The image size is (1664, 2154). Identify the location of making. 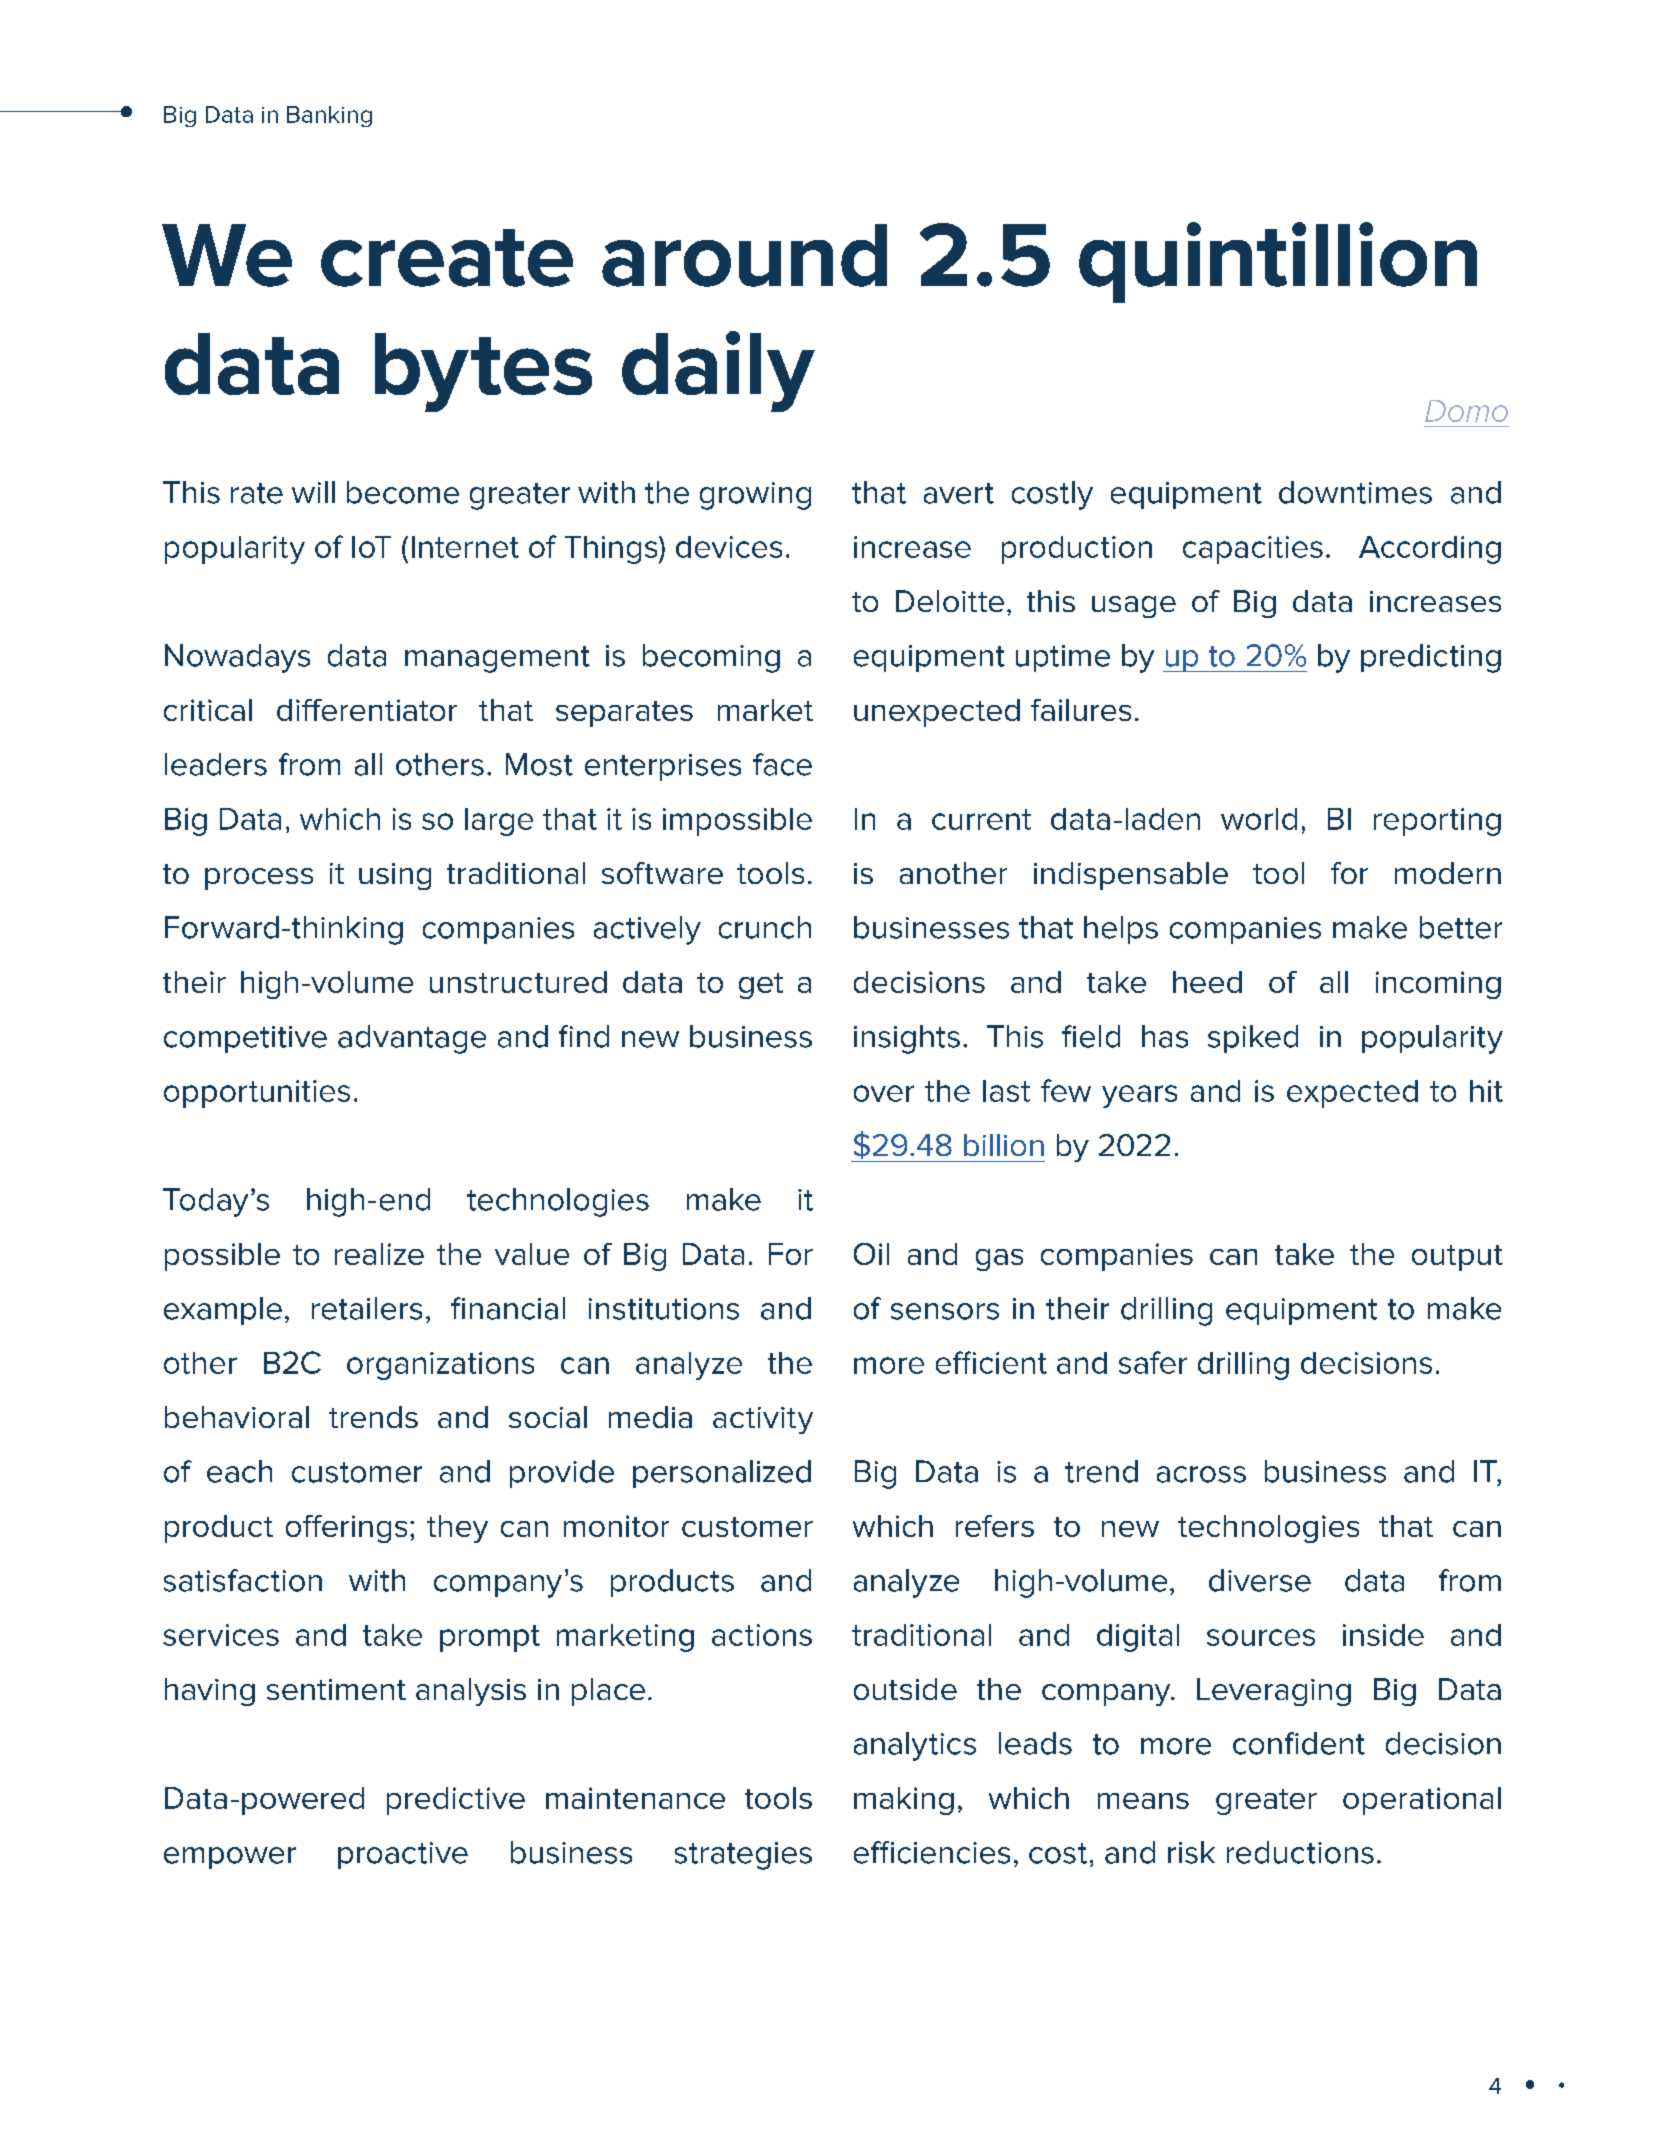
(904, 1801).
